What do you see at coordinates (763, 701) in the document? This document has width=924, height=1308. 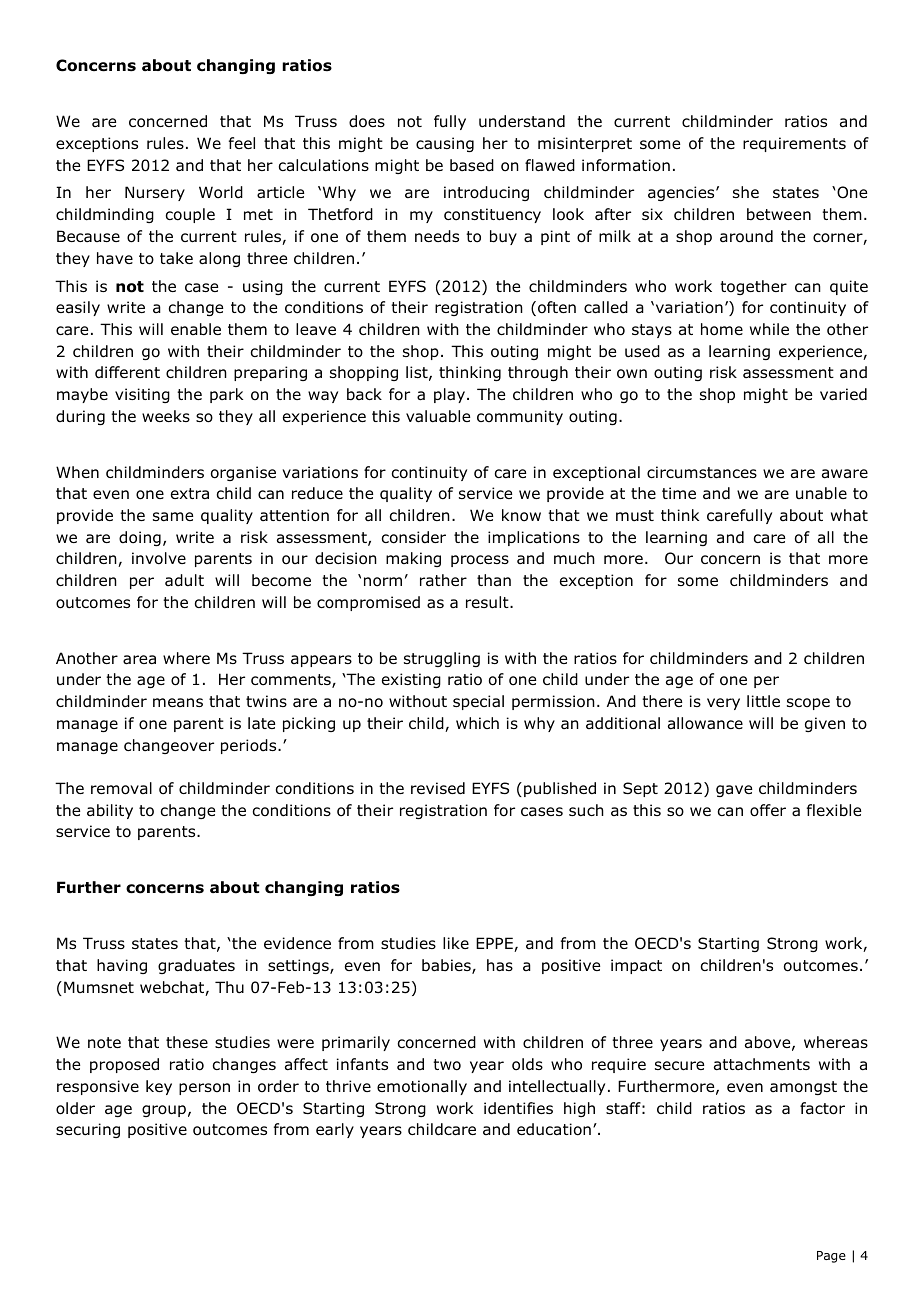 I see `little` at bounding box center [763, 701].
